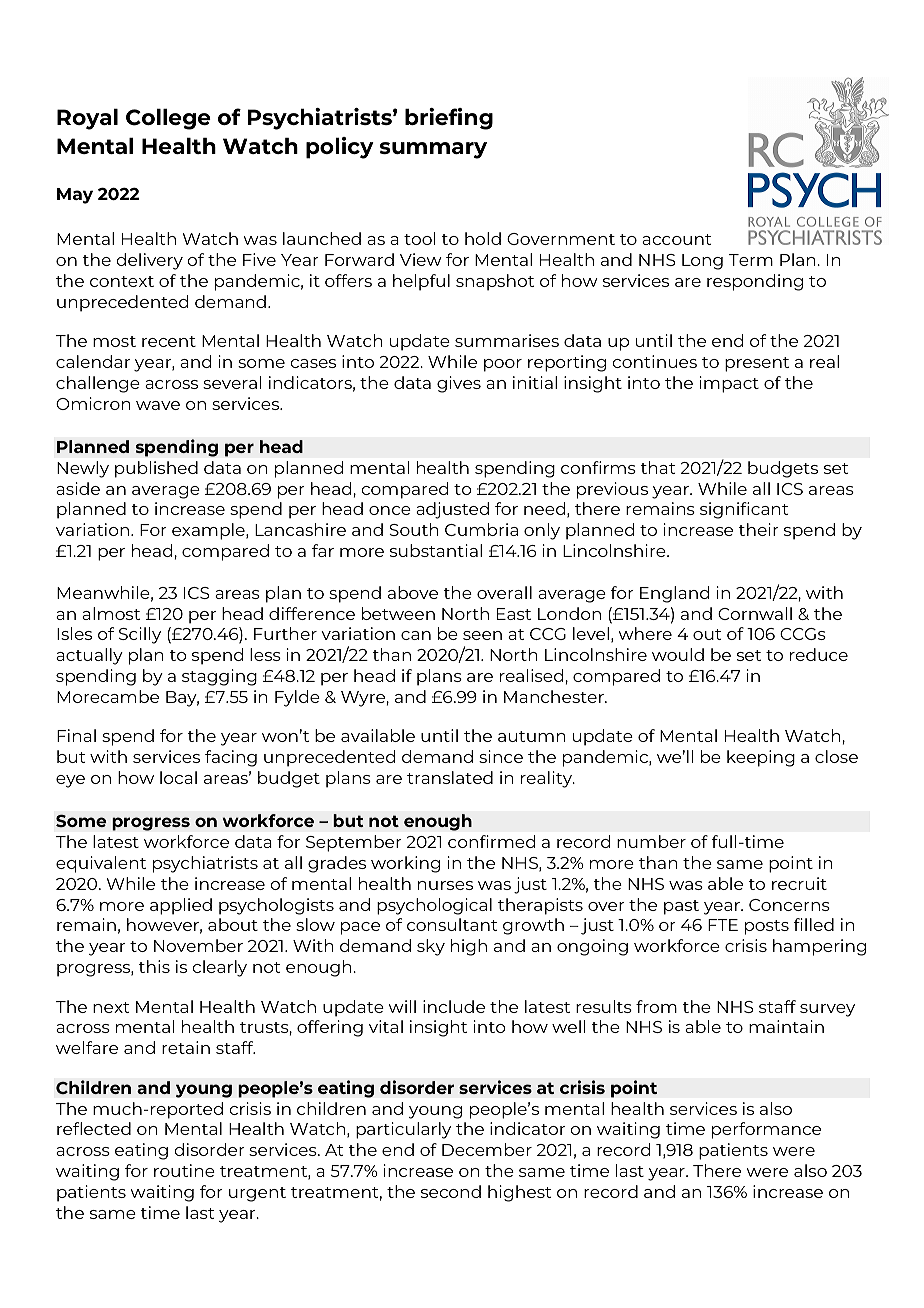  What do you see at coordinates (168, 119) in the screenshot?
I see `College` at bounding box center [168, 119].
